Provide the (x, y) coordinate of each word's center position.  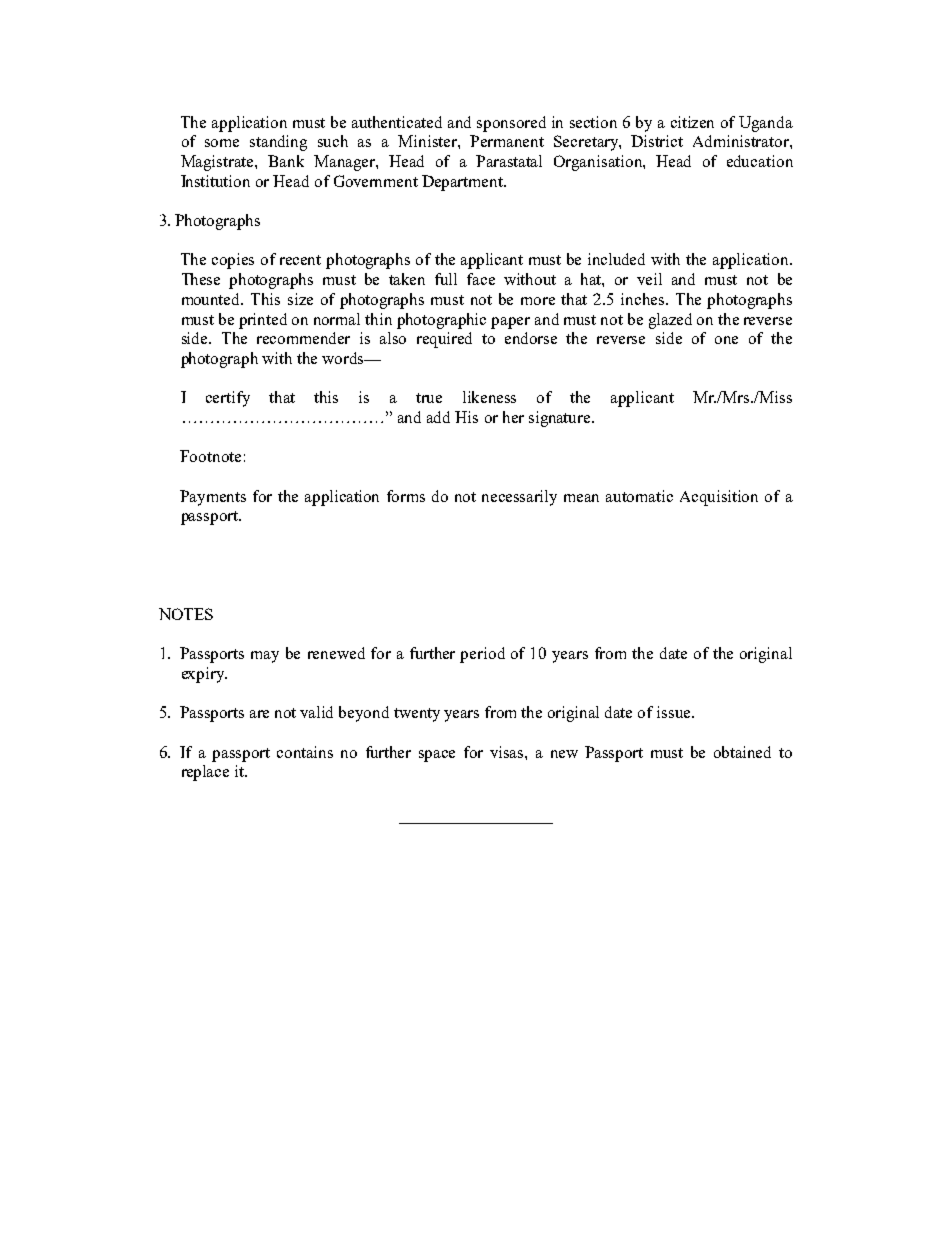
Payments (213, 498)
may (265, 657)
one (726, 340)
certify (228, 399)
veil (649, 279)
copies (233, 261)
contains (305, 752)
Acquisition (719, 498)
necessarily (519, 498)
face (481, 279)
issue (675, 712)
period (482, 655)
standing (278, 143)
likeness (489, 397)
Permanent (507, 141)
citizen (692, 122)
